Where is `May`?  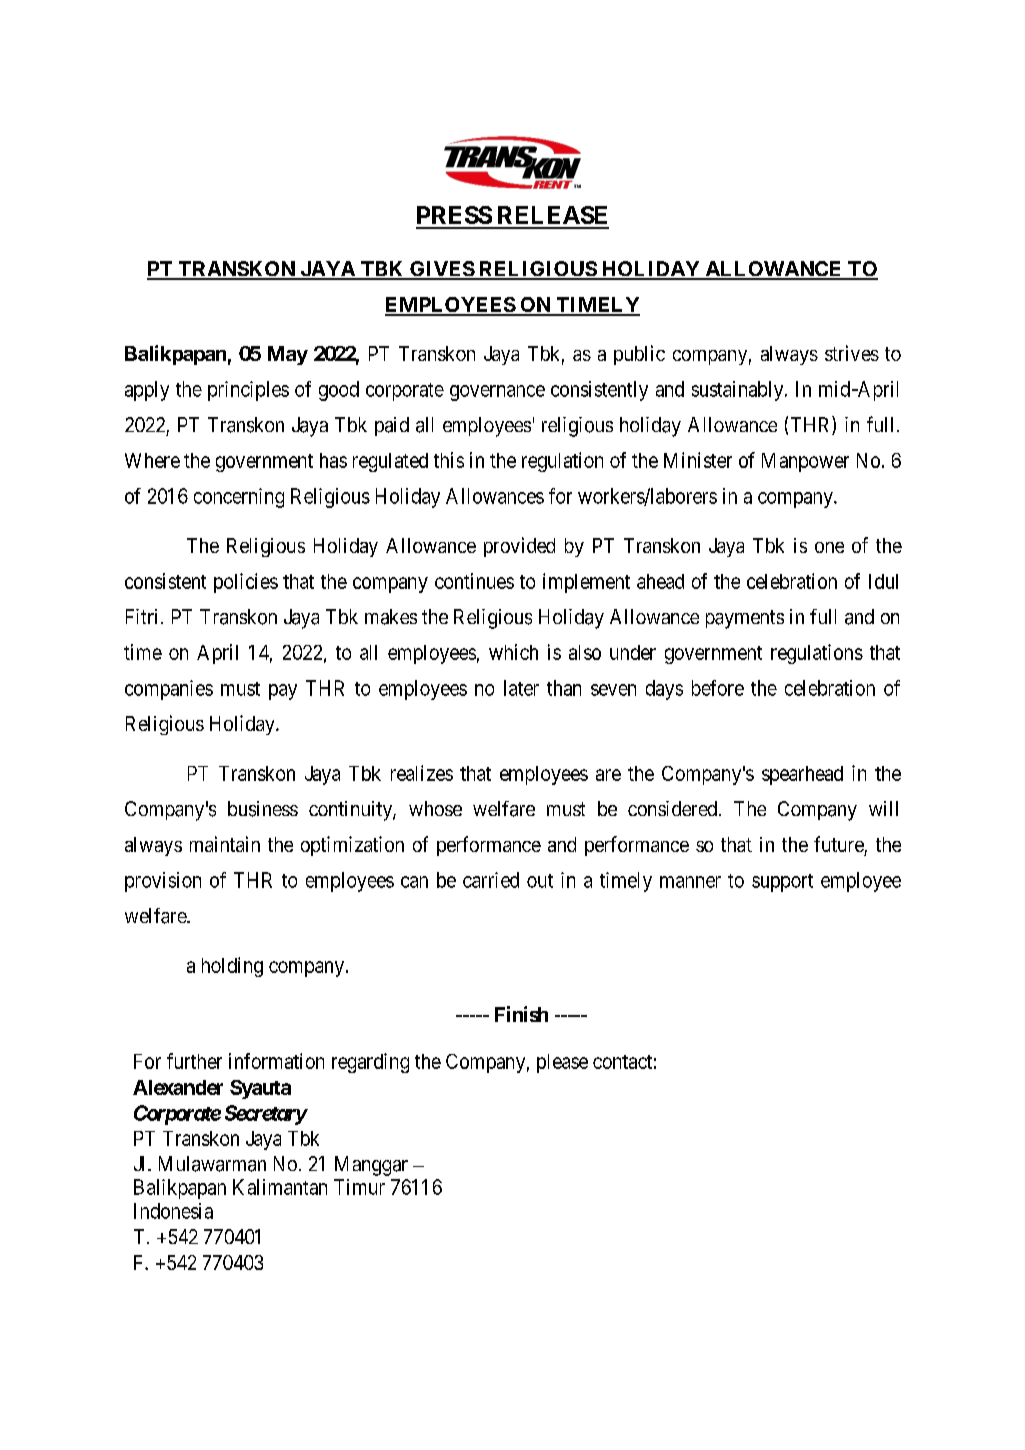 May is located at coordinates (288, 355).
